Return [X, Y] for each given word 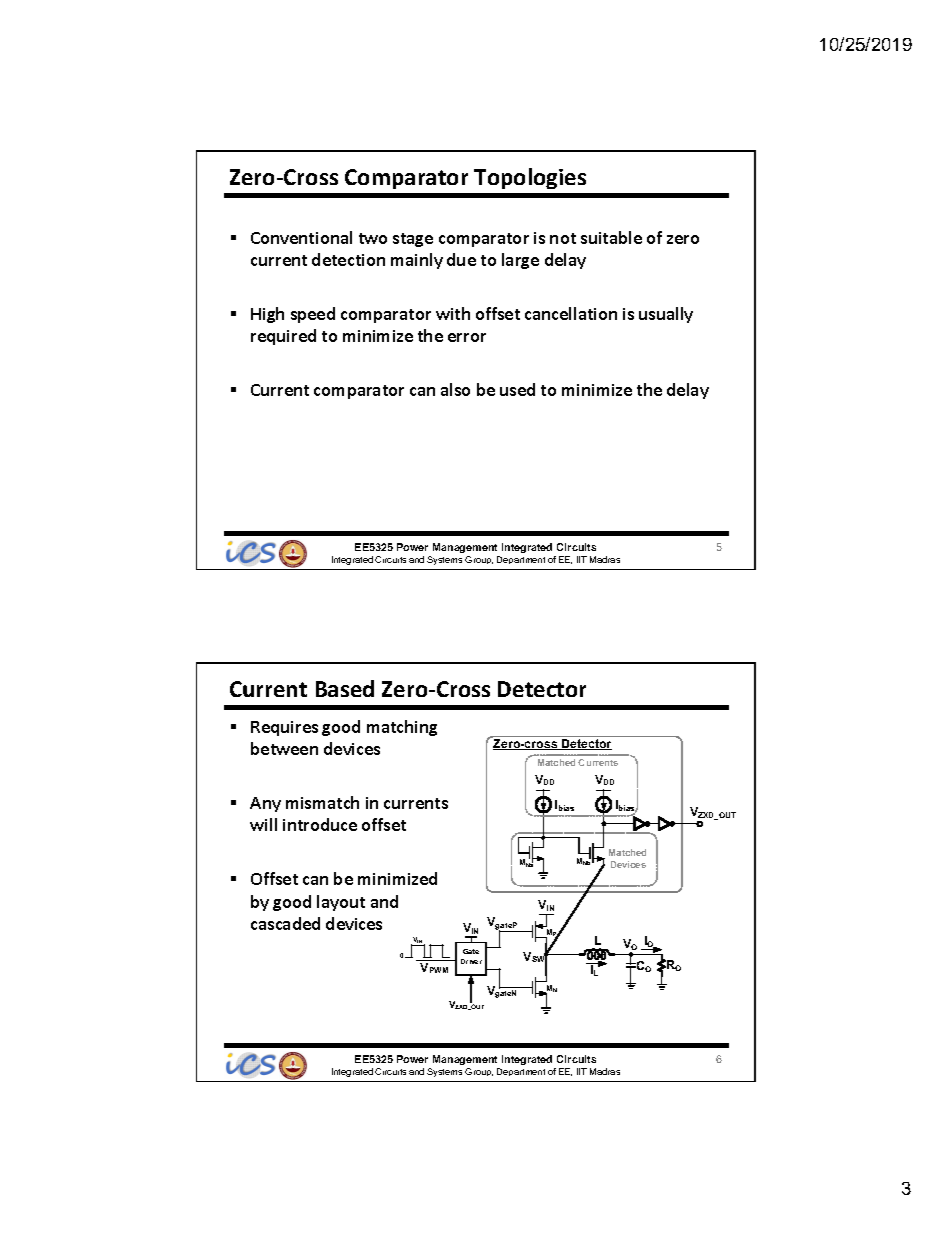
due [461, 259]
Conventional [301, 237]
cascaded [285, 923]
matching [402, 728]
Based [345, 688]
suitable [611, 237]
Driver [471, 961]
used [517, 389]
